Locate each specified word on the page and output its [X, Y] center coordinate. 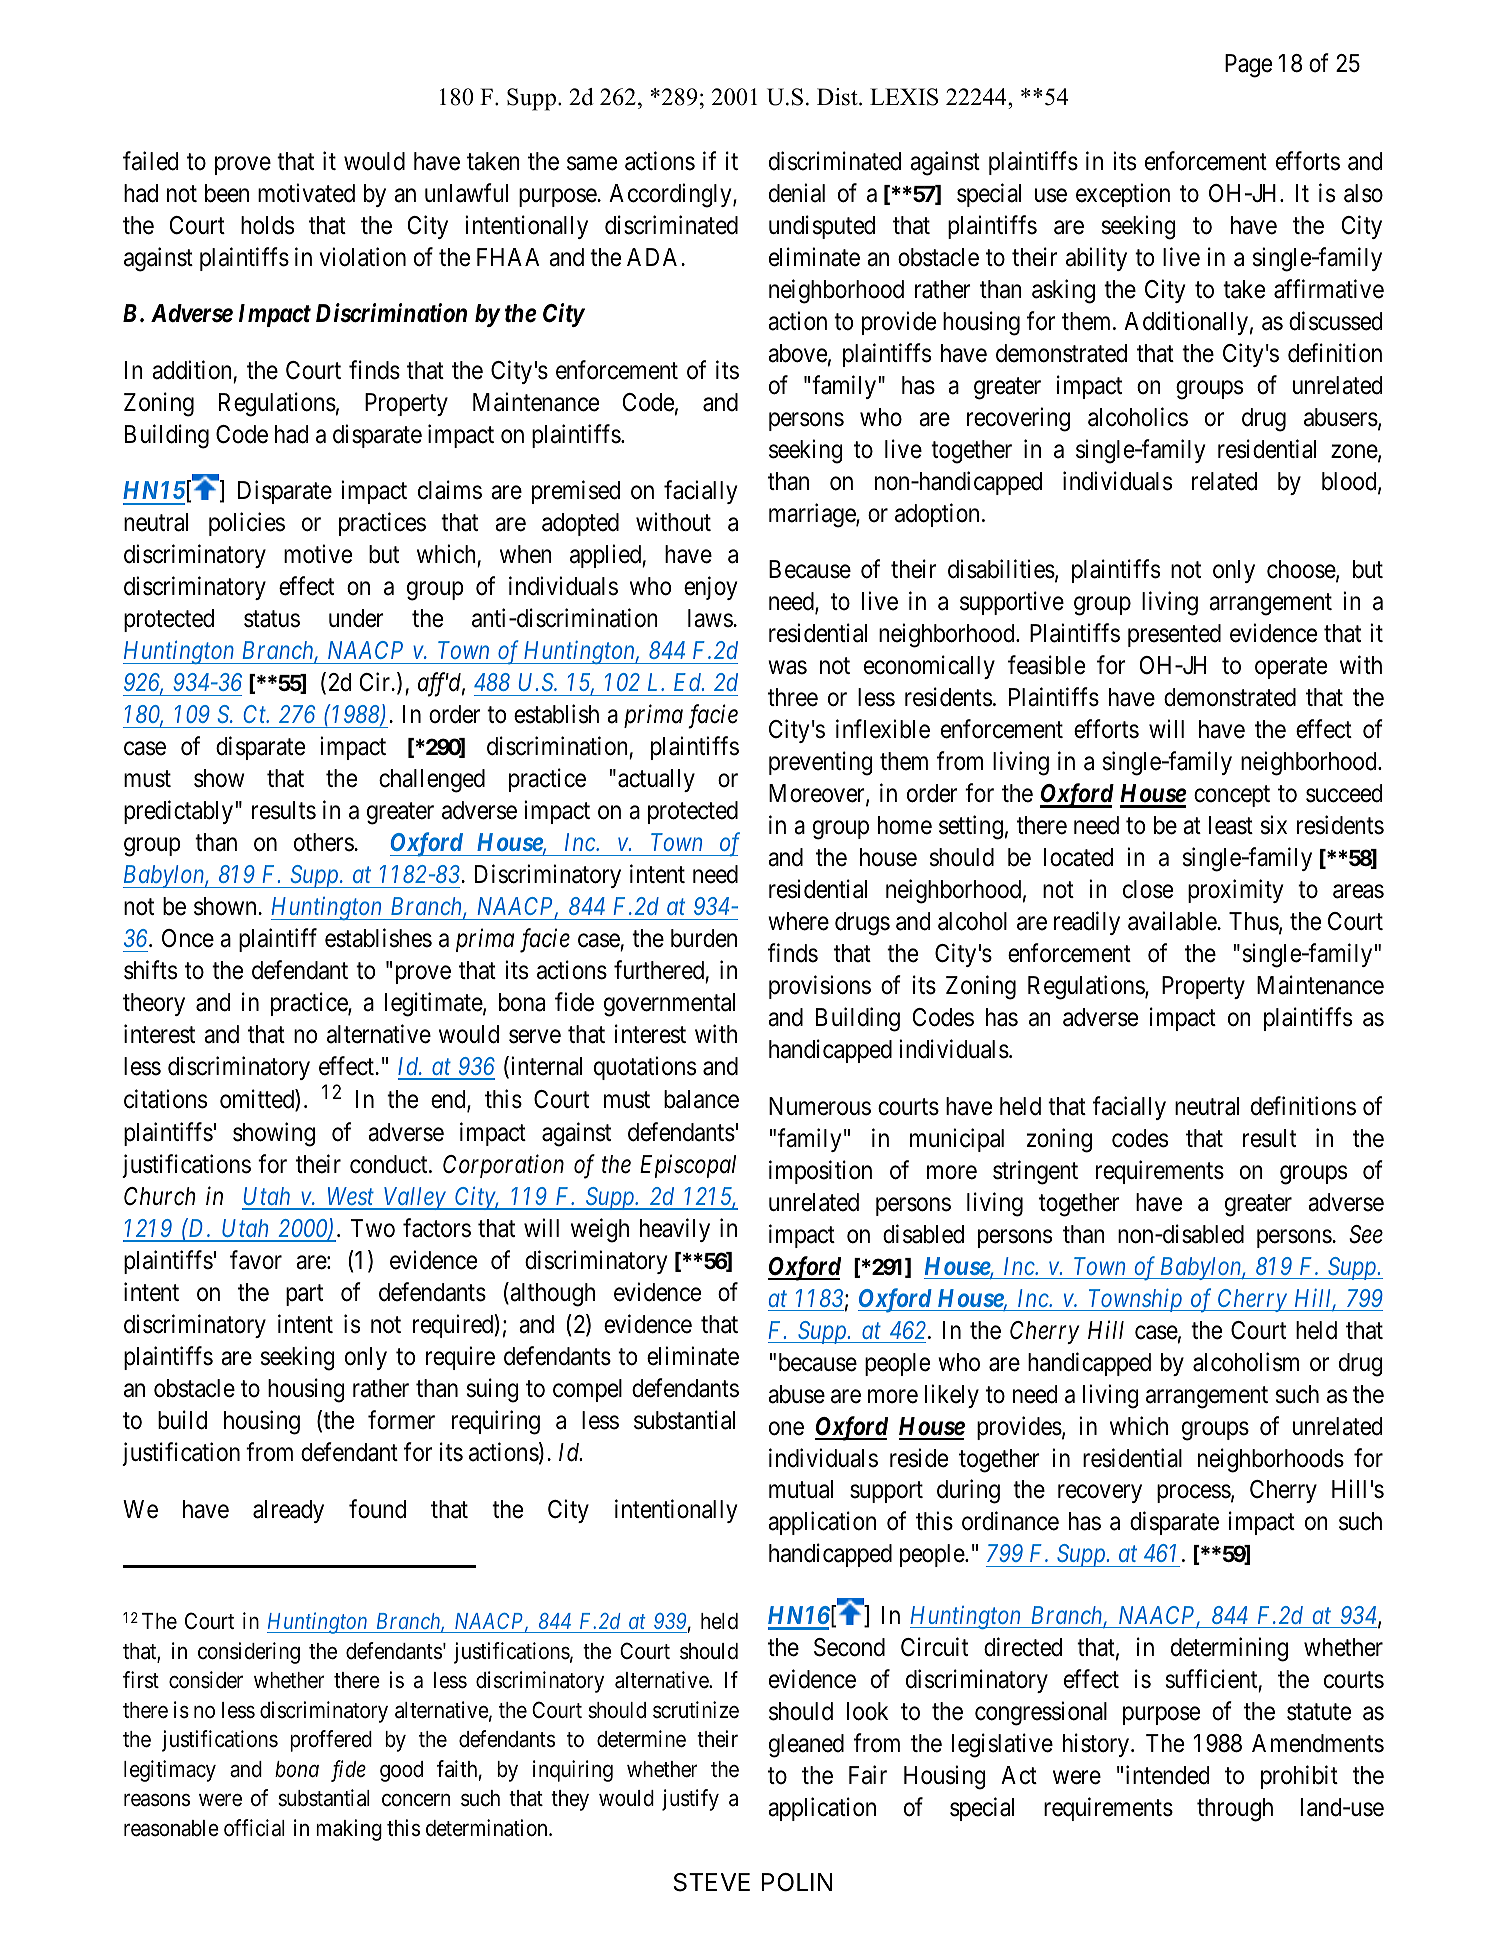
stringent [1035, 1172]
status [272, 619]
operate [1291, 668]
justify [690, 1800]
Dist [838, 97]
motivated [306, 193]
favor [256, 1260]
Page [1248, 66]
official [254, 1828]
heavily [675, 1230]
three [793, 697]
